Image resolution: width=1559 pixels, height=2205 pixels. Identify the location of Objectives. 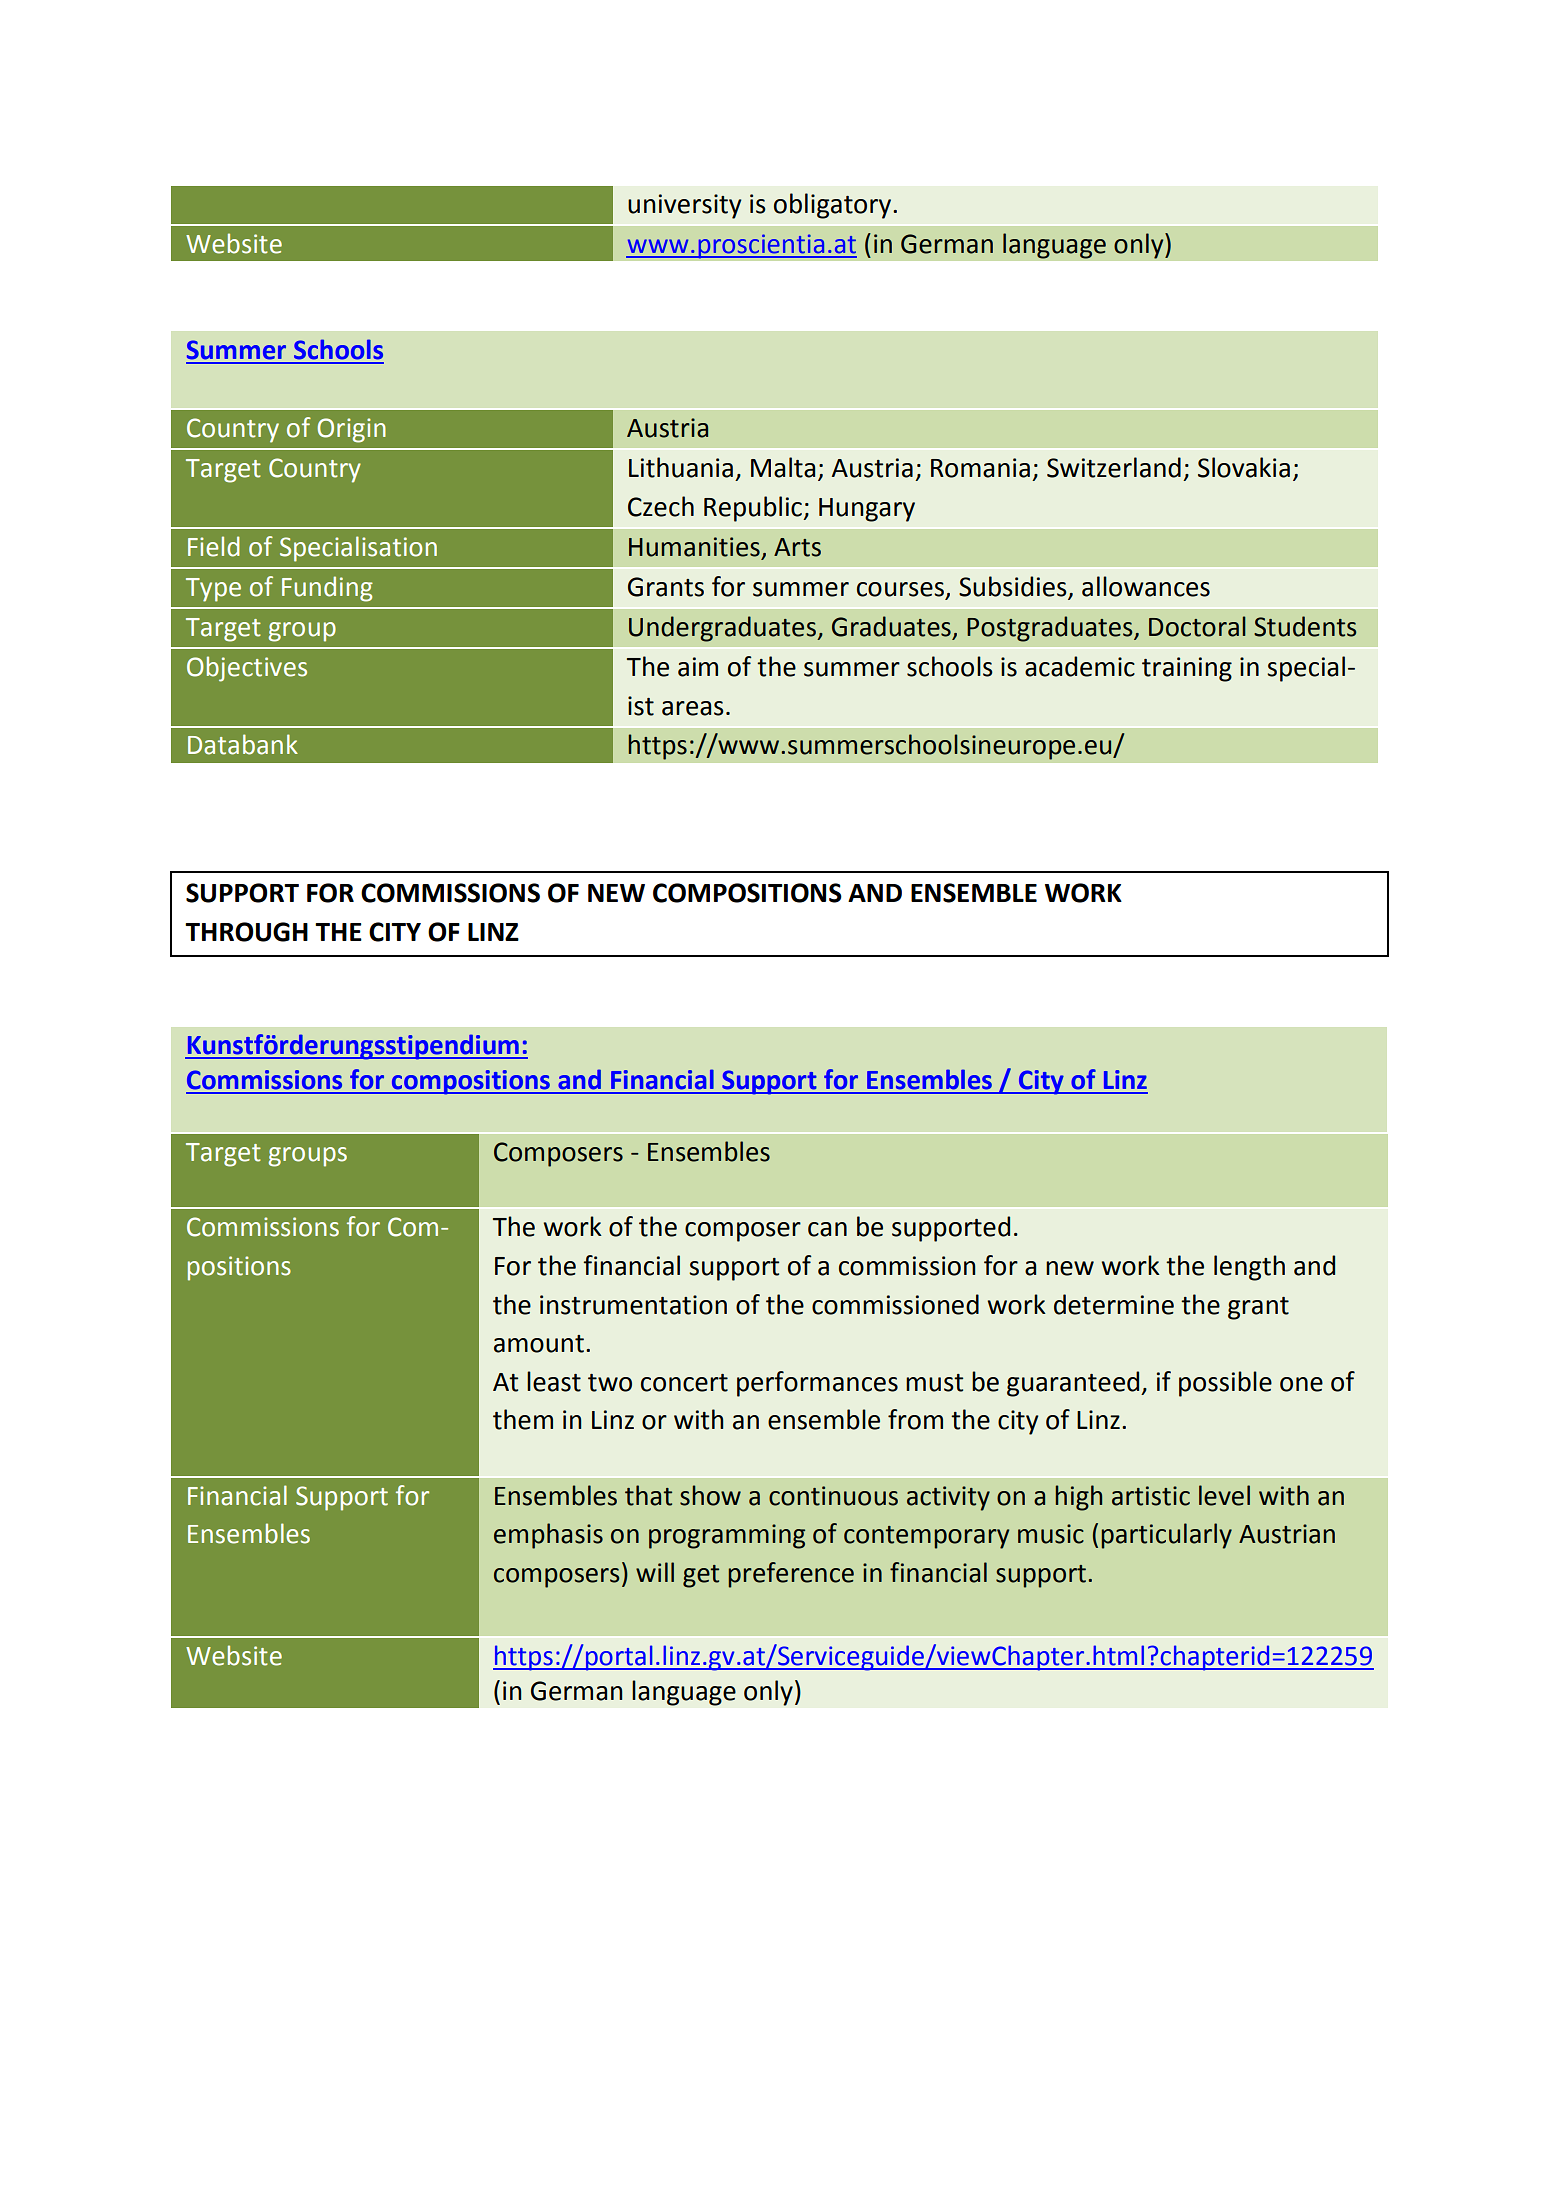
(247, 669).
